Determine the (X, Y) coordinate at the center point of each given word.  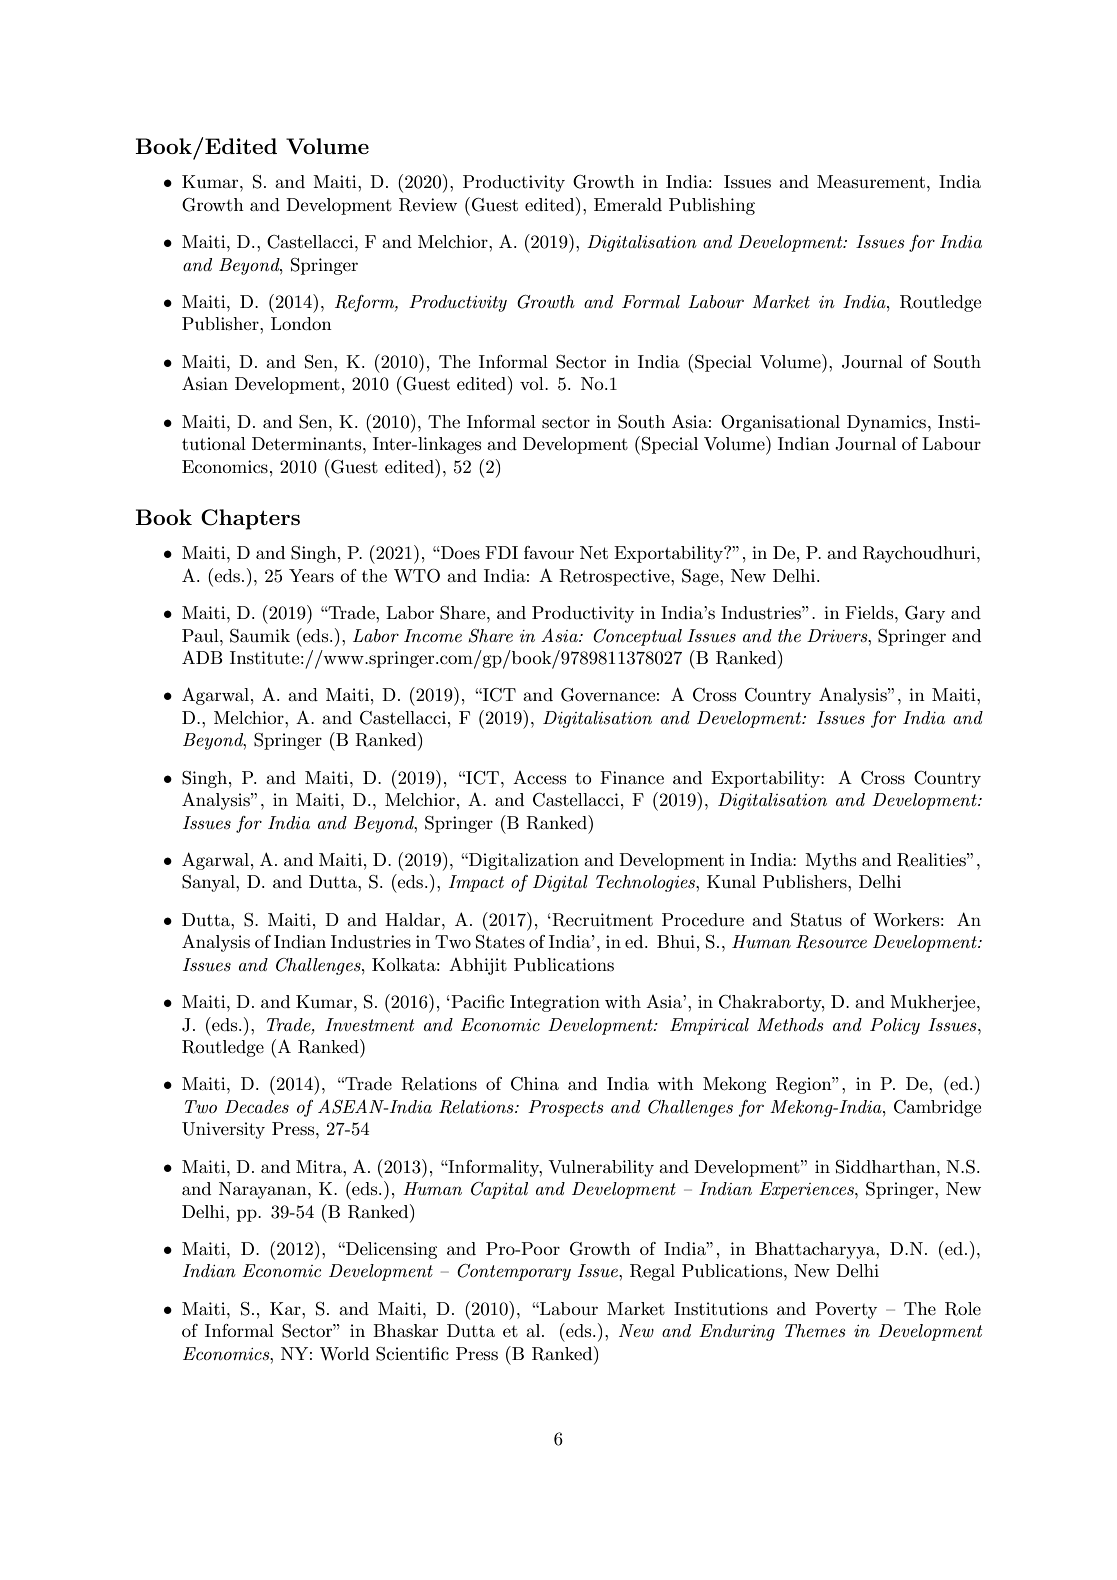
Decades (257, 1106)
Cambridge (937, 1108)
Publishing (712, 206)
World (344, 1353)
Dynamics (888, 423)
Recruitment (601, 920)
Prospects (566, 1108)
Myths (830, 861)
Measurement (871, 182)
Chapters (250, 519)
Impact (476, 883)
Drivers (838, 635)
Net (594, 552)
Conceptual (637, 637)
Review (428, 205)
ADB (202, 657)
